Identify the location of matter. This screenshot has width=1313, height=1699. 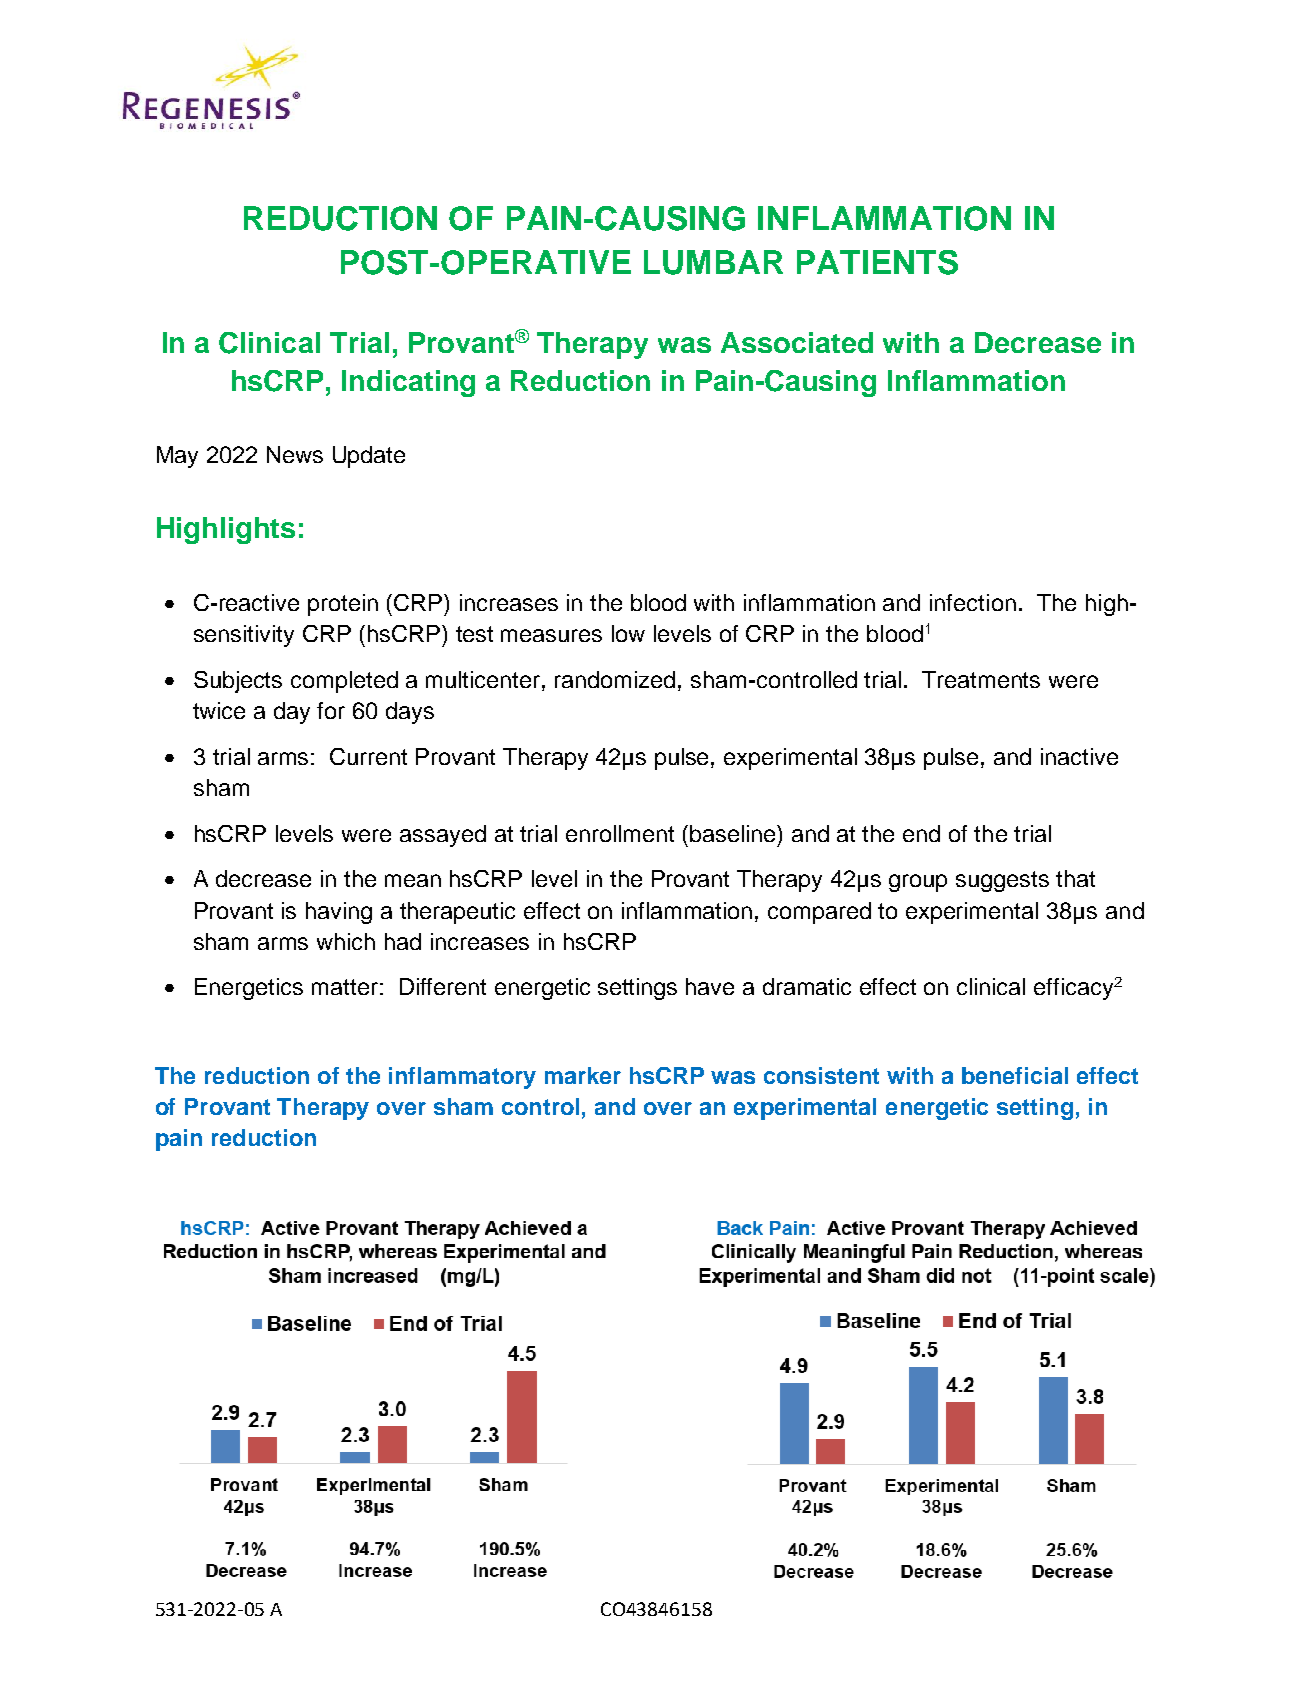
(345, 987).
